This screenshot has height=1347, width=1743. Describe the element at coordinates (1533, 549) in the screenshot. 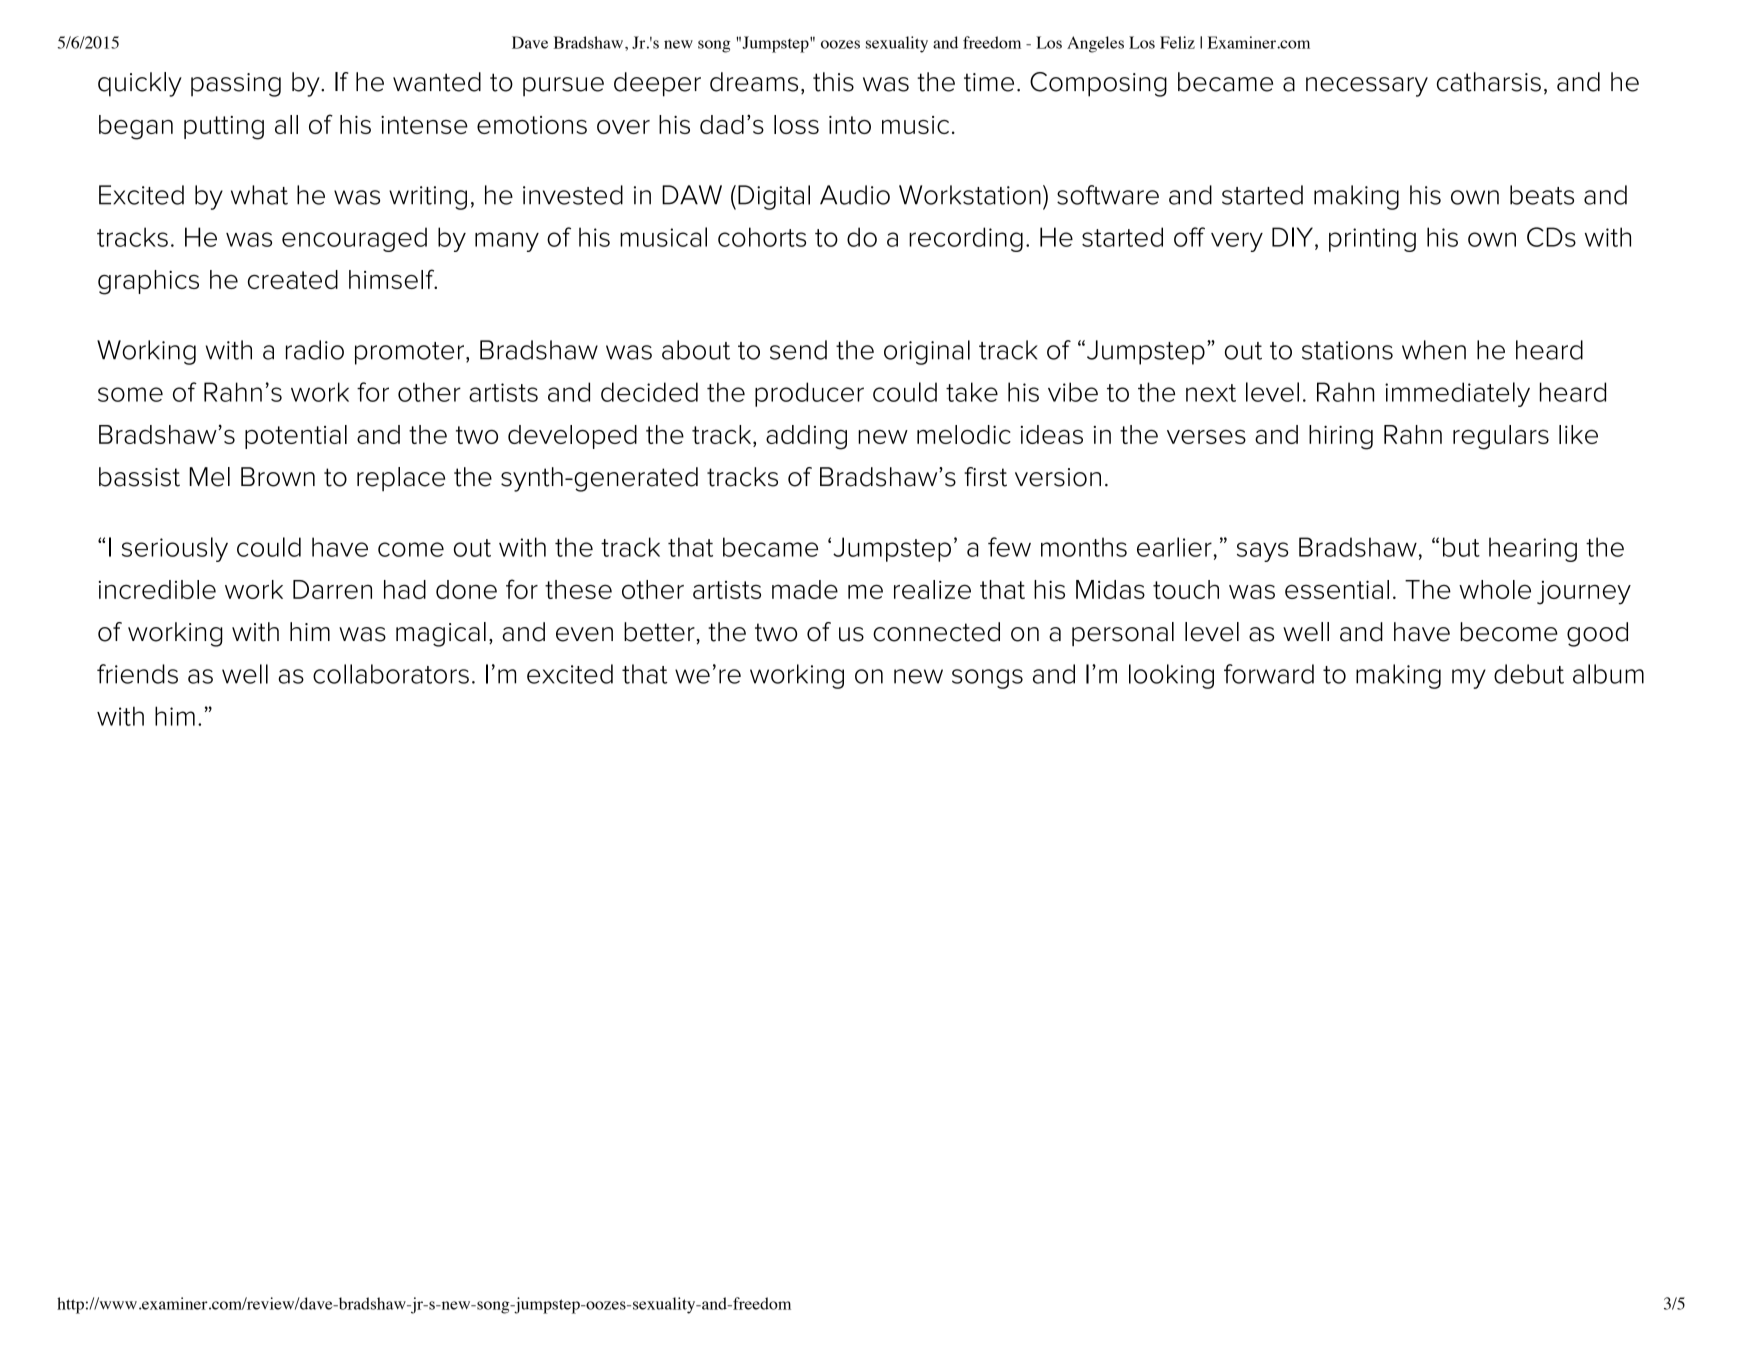

I see `hearing` at that location.
